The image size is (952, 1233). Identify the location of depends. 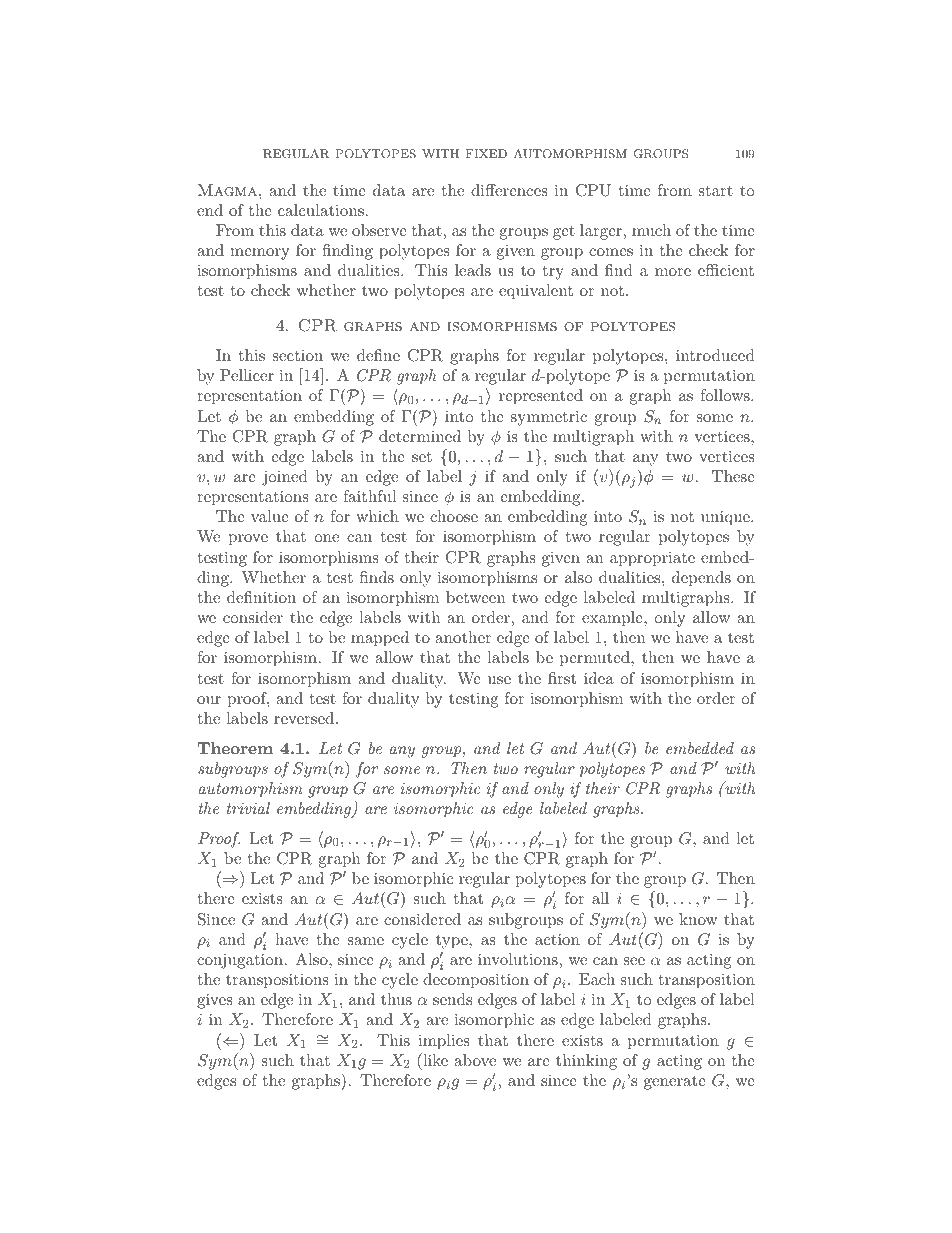
(701, 579).
